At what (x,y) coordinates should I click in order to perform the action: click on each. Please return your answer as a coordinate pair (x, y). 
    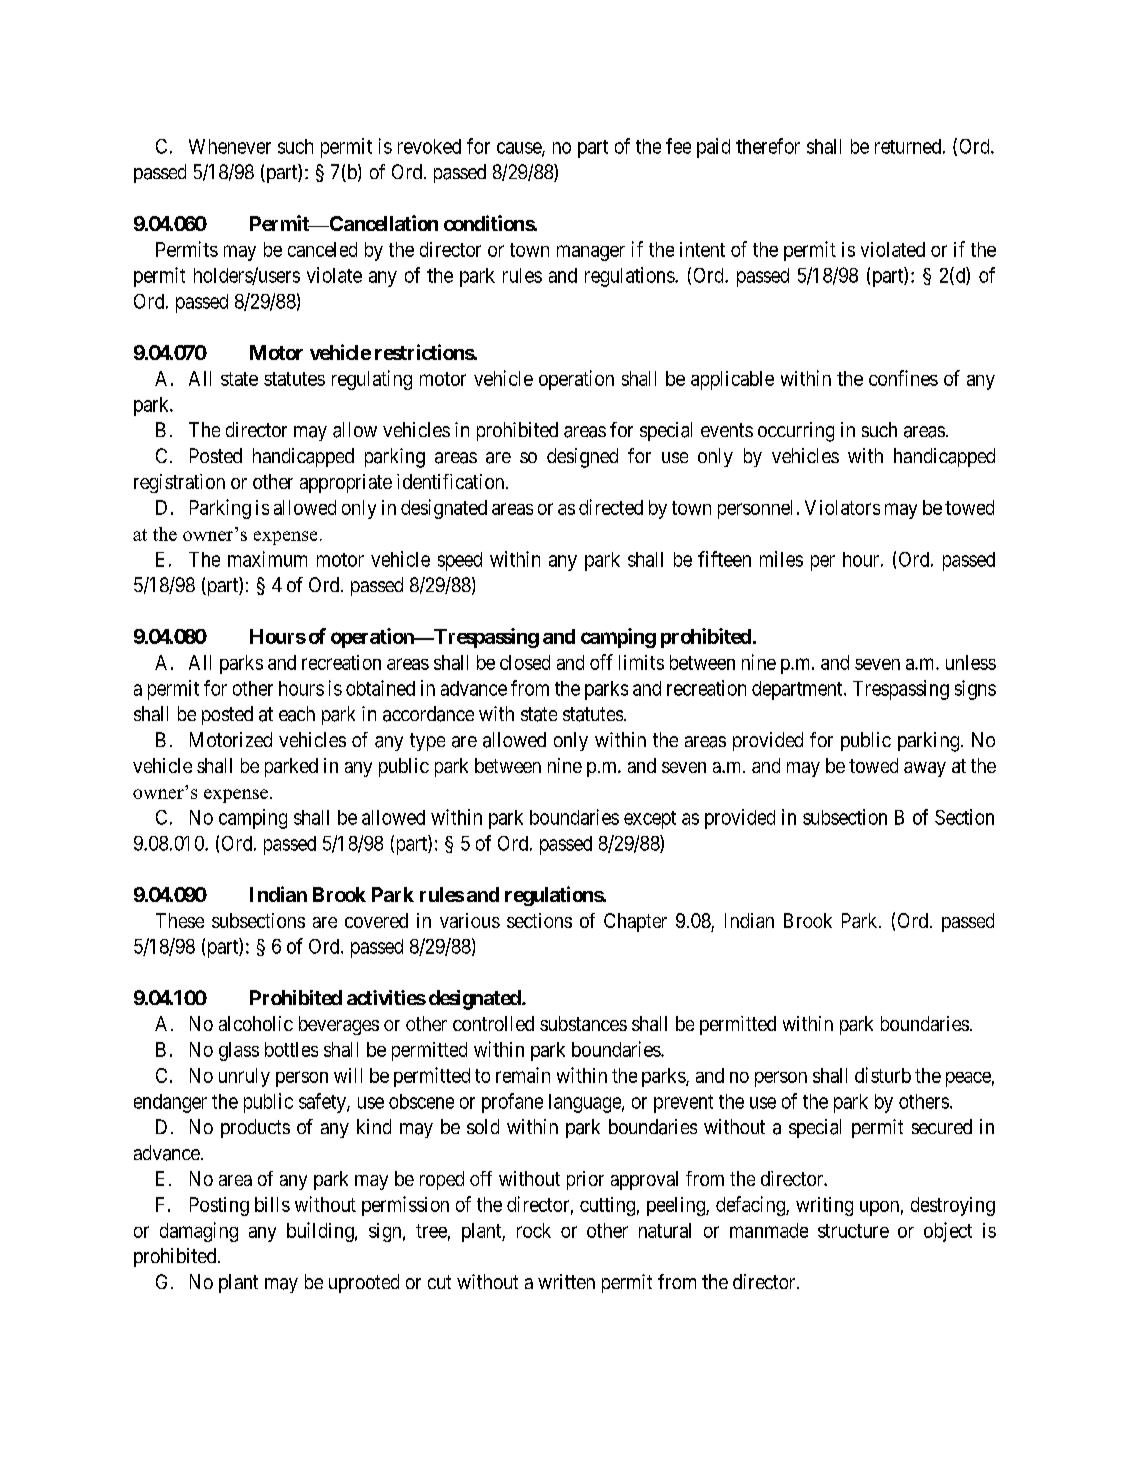
    Looking at the image, I should click on (297, 714).
